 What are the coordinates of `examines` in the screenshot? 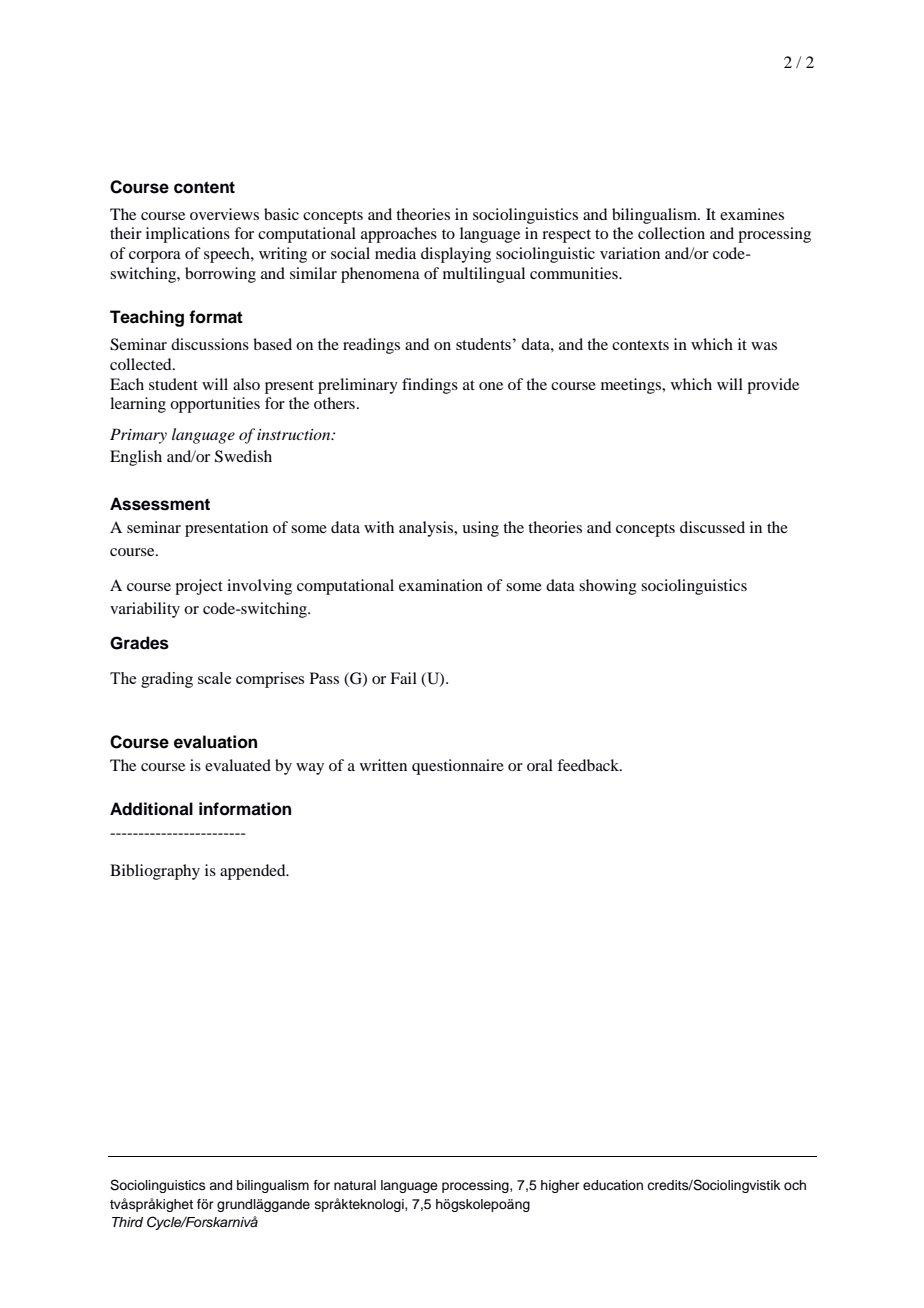 It's located at (752, 214).
